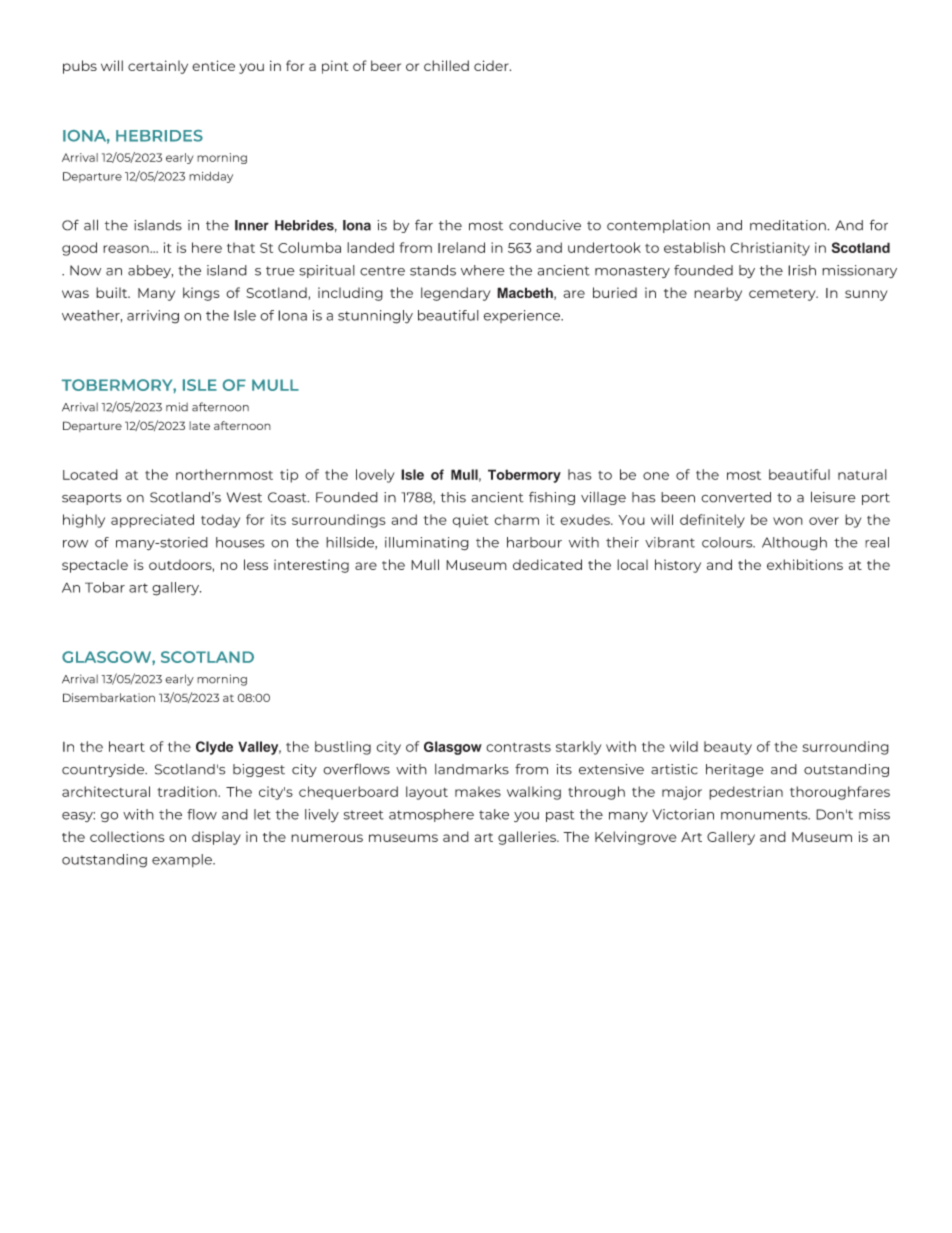  What do you see at coordinates (494, 814) in the document?
I see `take` at bounding box center [494, 814].
